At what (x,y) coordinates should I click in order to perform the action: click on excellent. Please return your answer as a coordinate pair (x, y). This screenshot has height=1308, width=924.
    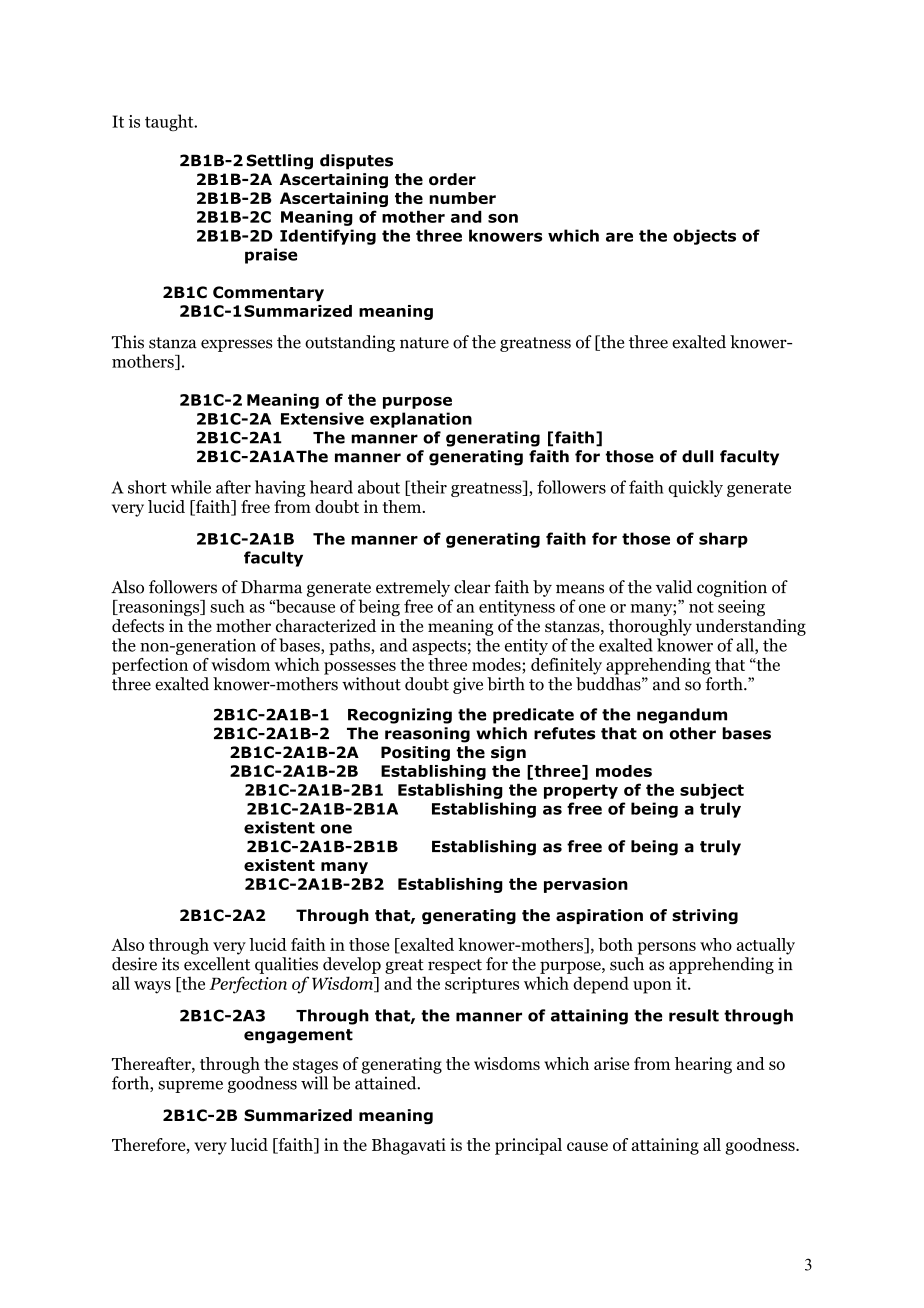
    Looking at the image, I should click on (217, 964).
